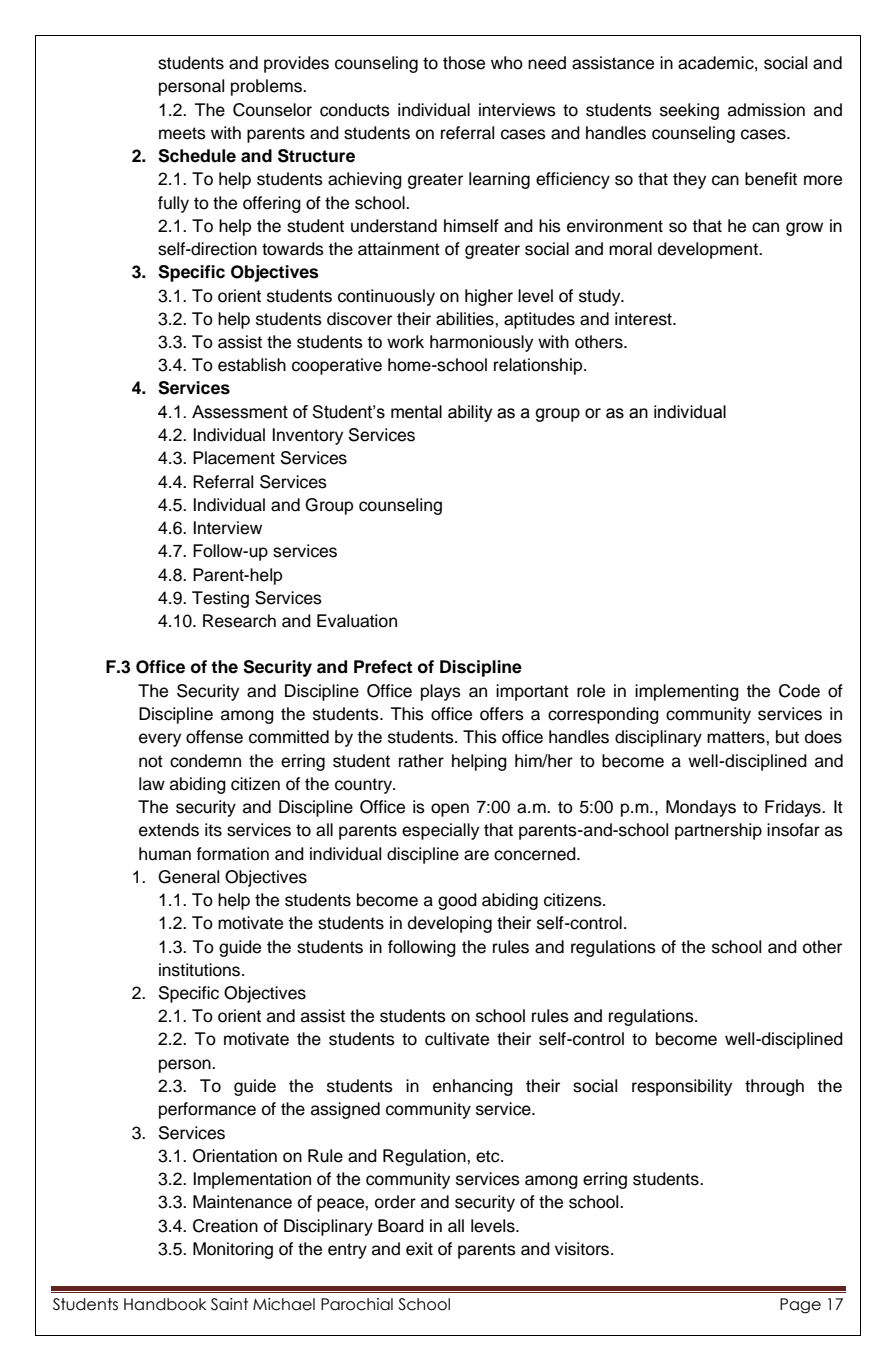 This screenshot has height=1371, width=896. Describe the element at coordinates (450, 924) in the screenshot. I see `developing` at that location.
